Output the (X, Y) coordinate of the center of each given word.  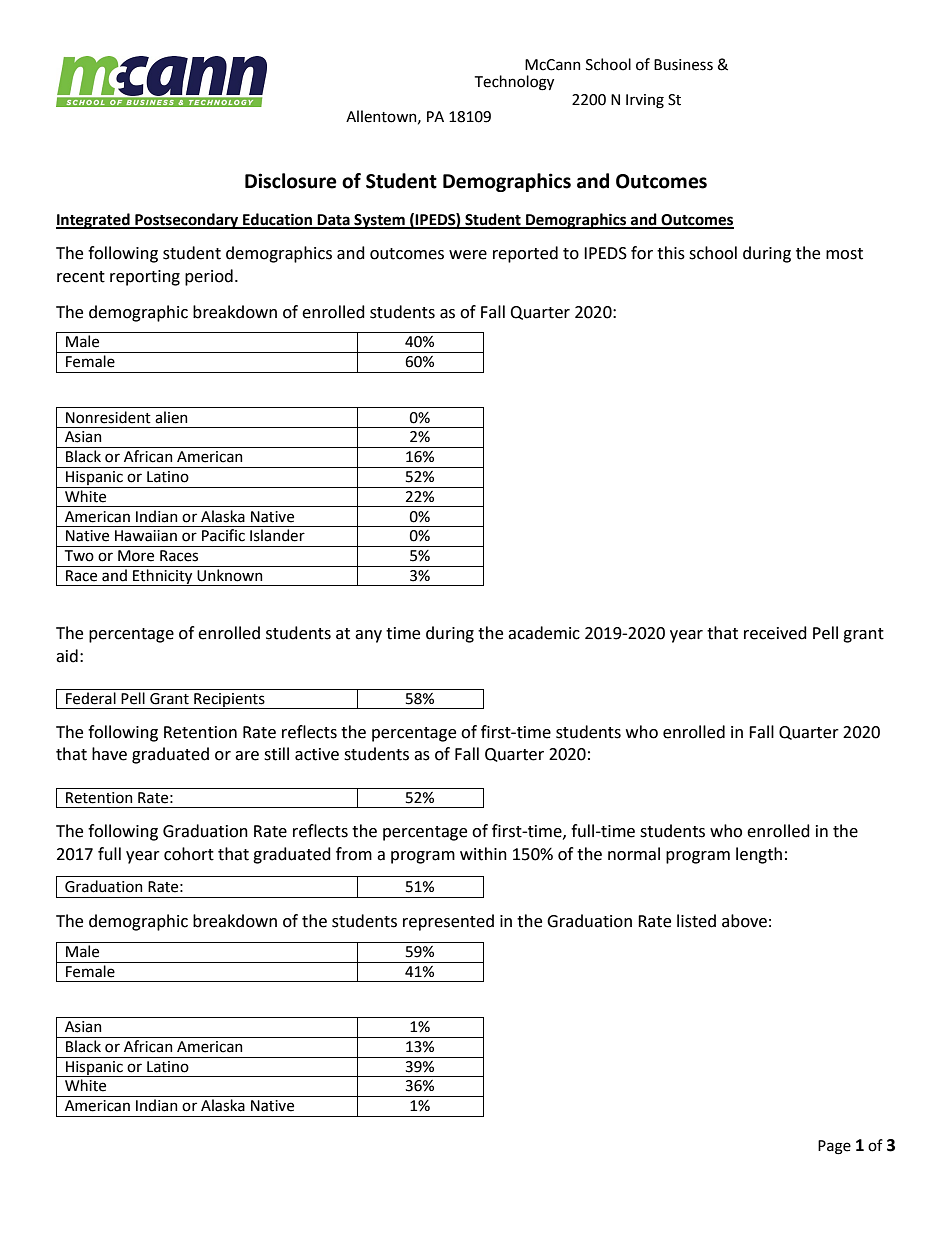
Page (834, 1147)
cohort (189, 854)
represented (448, 922)
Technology (514, 83)
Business (683, 65)
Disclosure (291, 181)
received (775, 633)
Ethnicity (163, 577)
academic (544, 633)
